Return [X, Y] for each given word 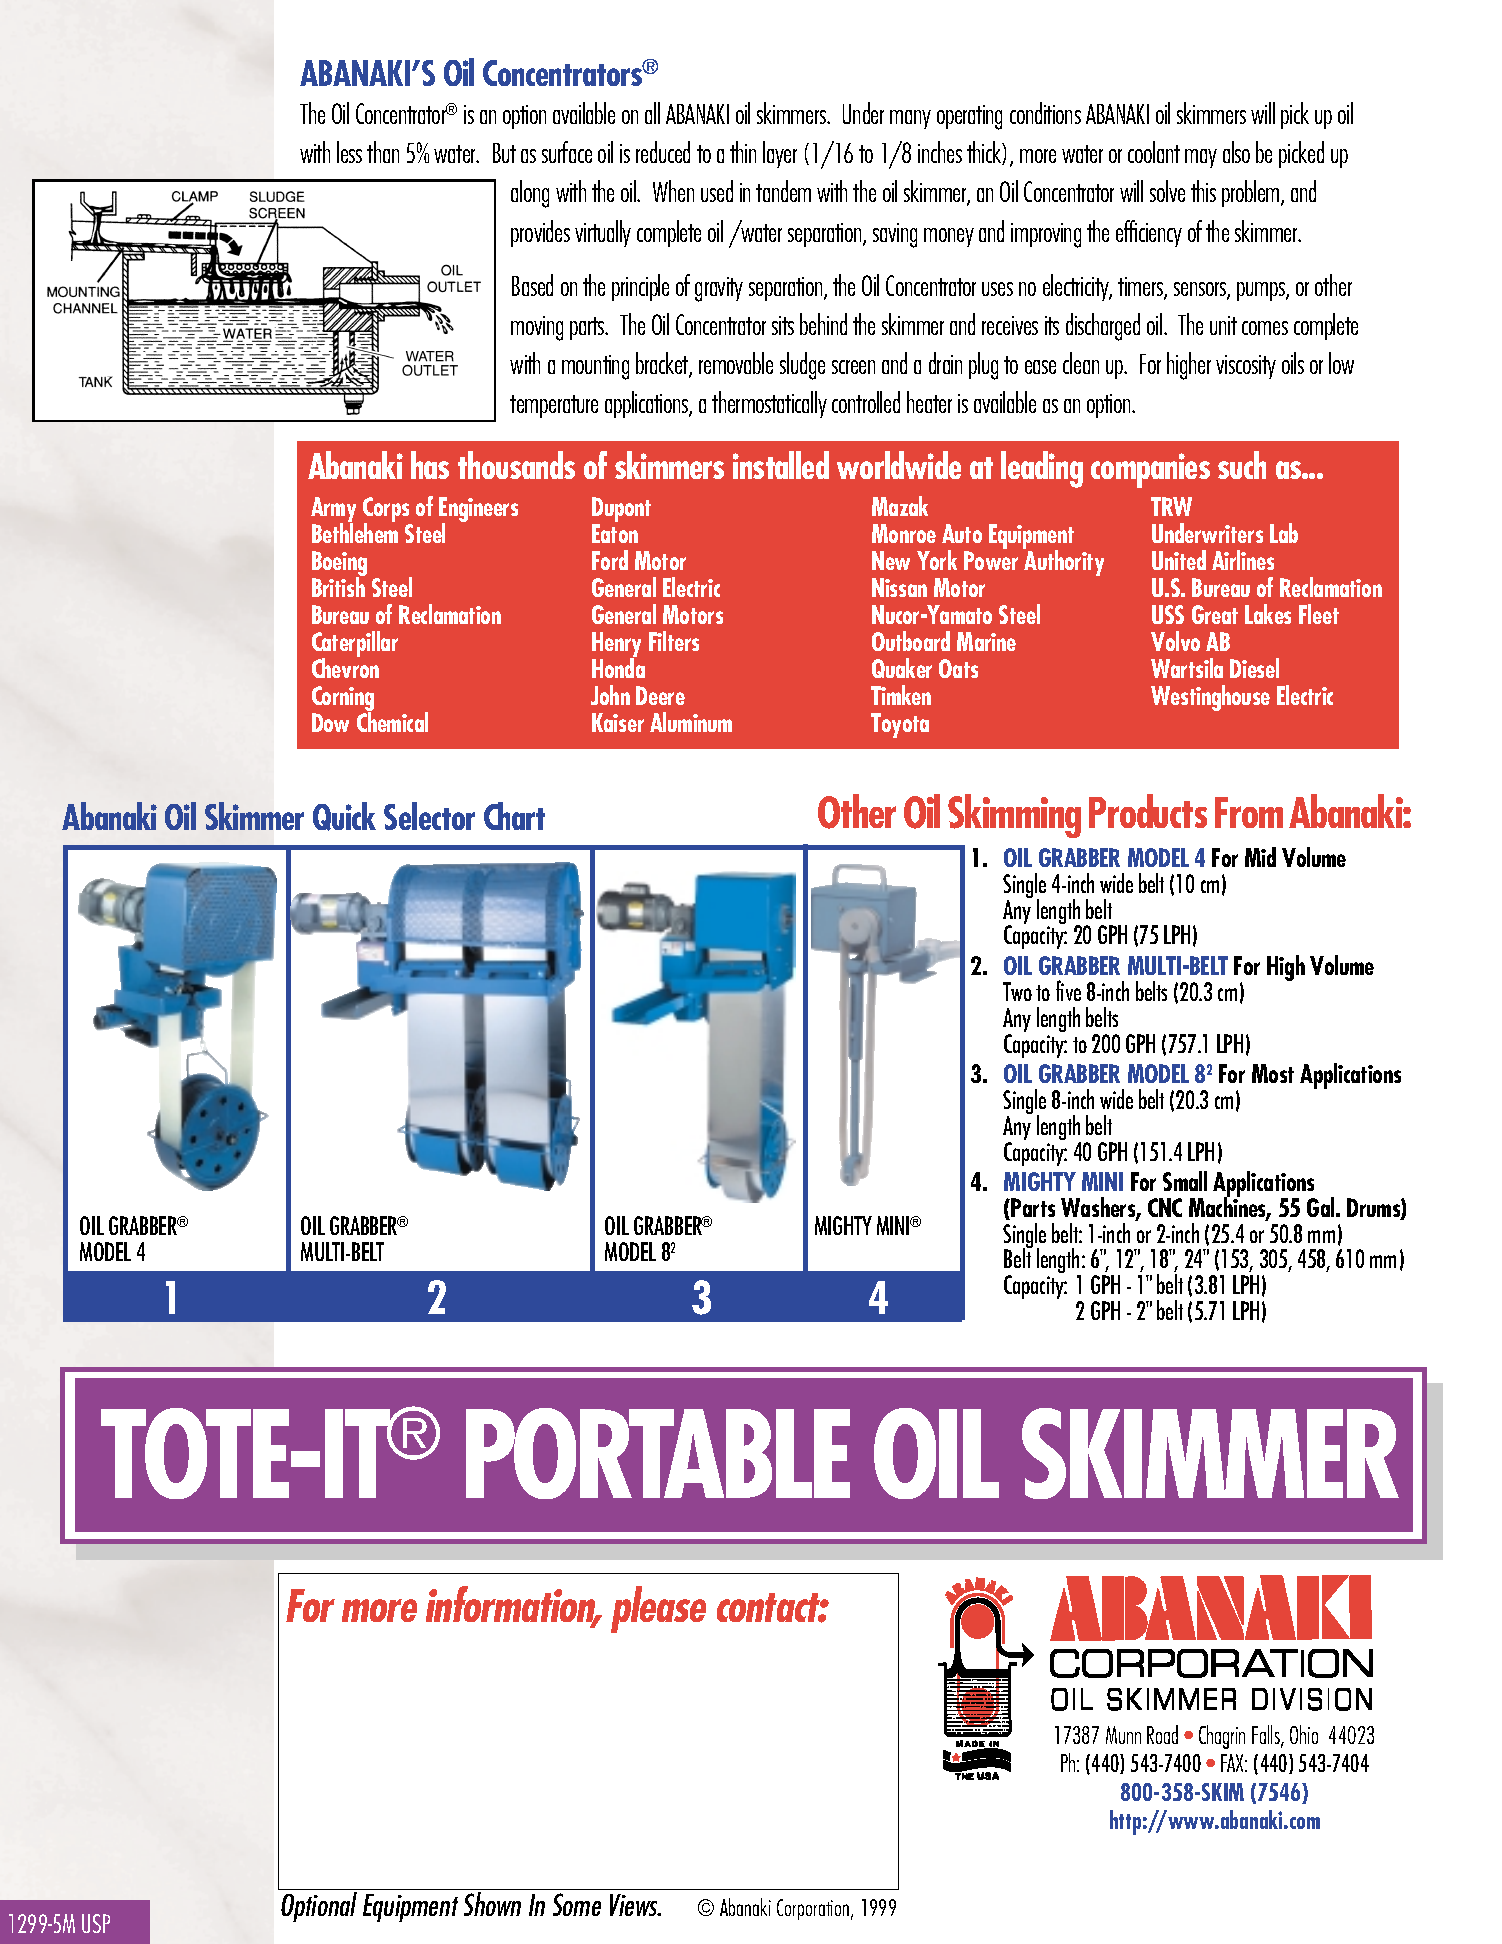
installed [781, 465]
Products [1148, 811]
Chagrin [1222, 1737]
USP [96, 1923]
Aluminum [691, 722]
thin [743, 152]
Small [1185, 1181]
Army [333, 511]
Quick [344, 816]
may [1201, 158]
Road [1162, 1734]
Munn [1123, 1735]
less [349, 152]
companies [1150, 470]
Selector [429, 816]
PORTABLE [658, 1453]
